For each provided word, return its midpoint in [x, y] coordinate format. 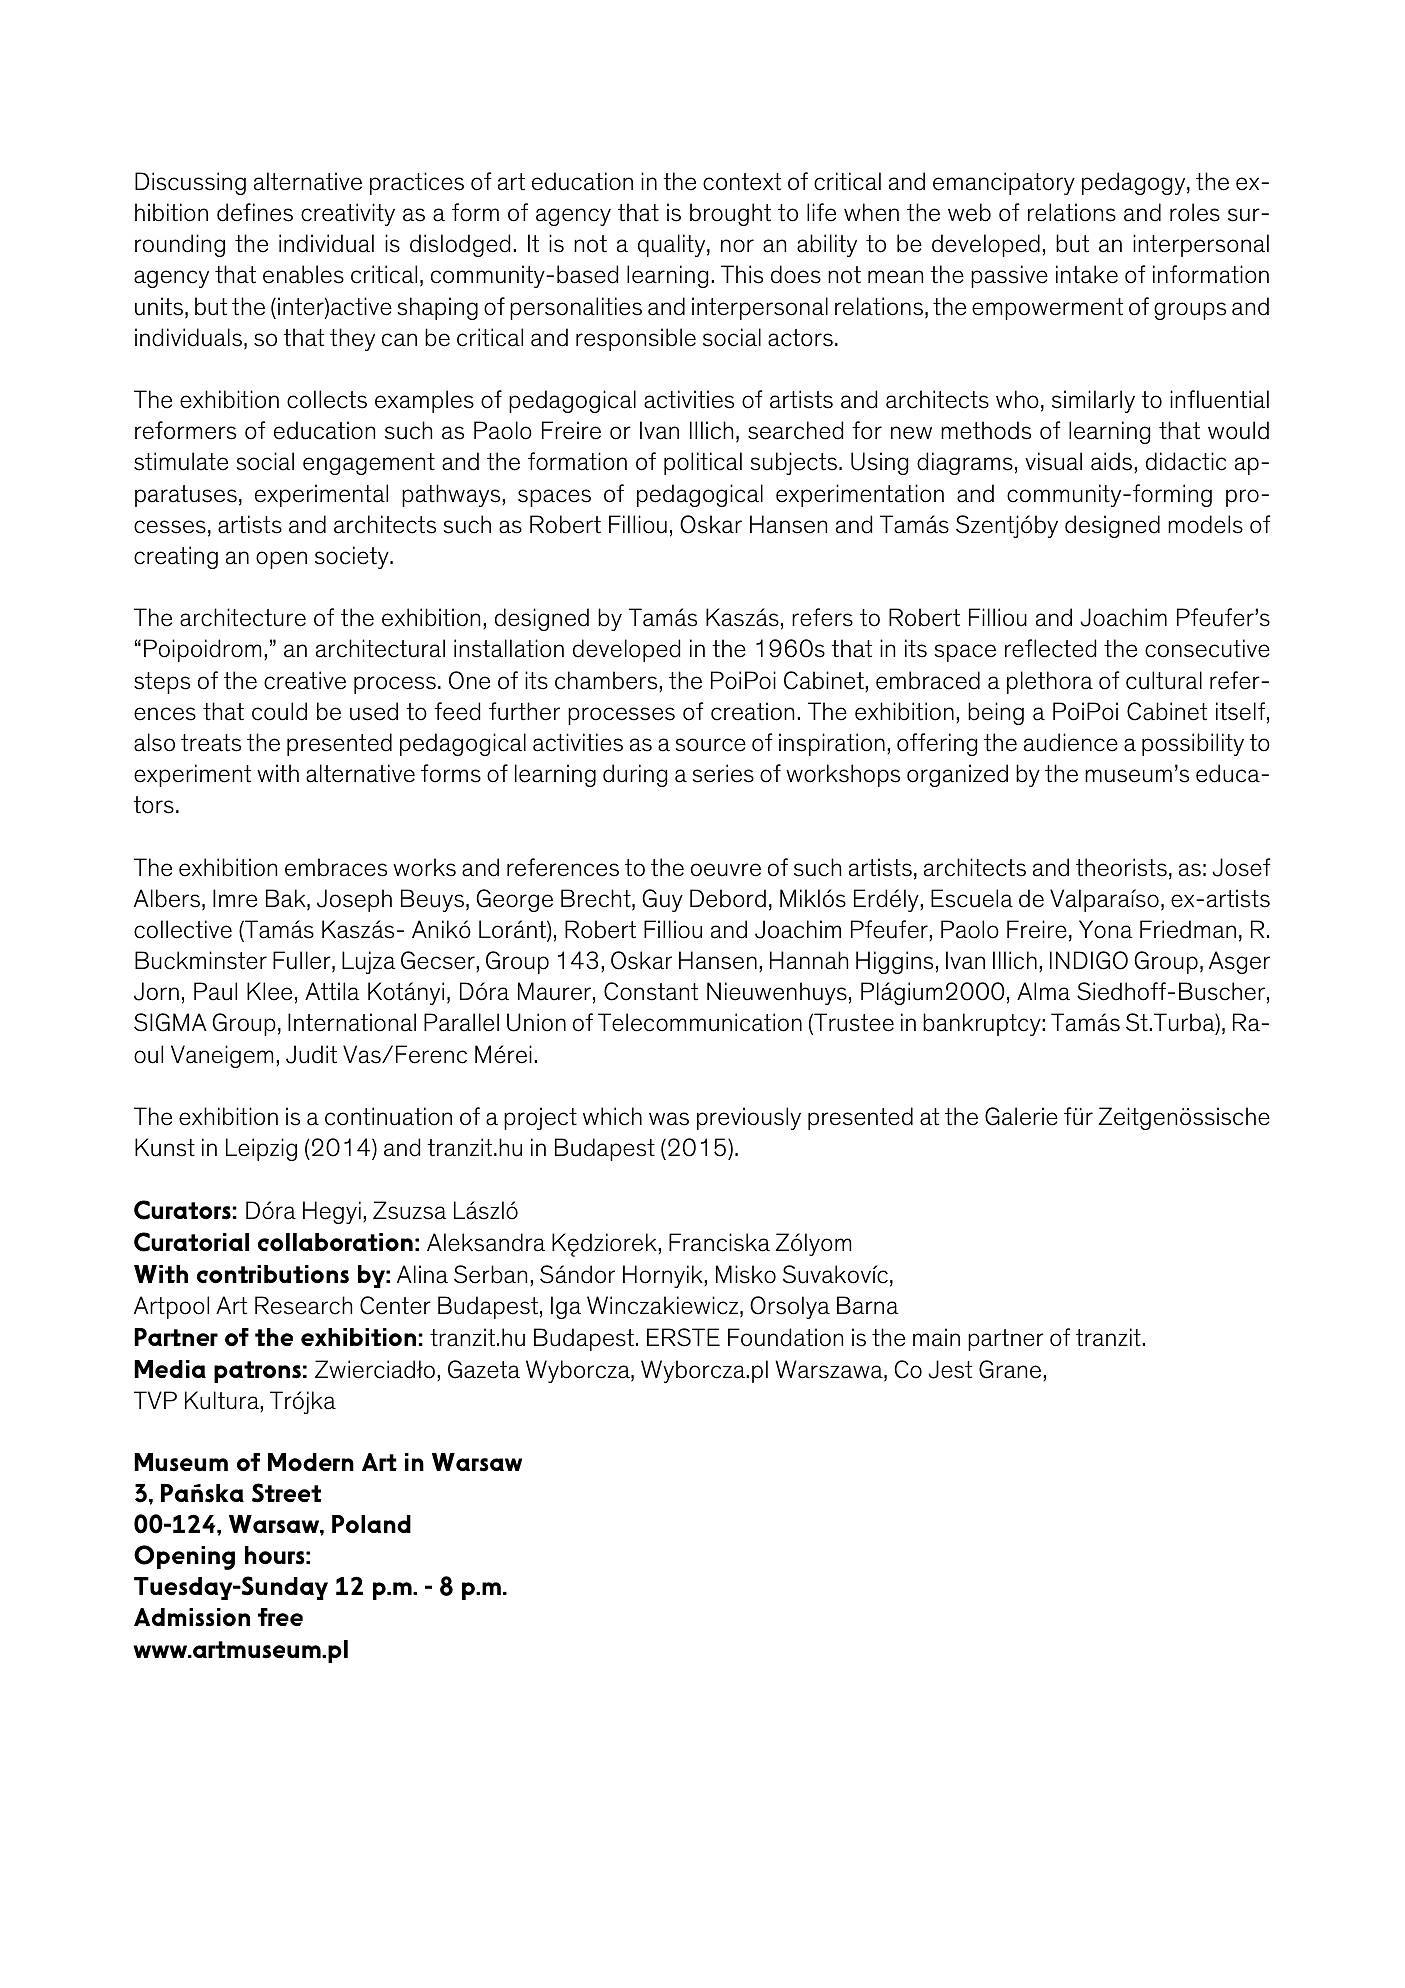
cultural [1164, 680]
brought [730, 214]
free [280, 1617]
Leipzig [261, 1149]
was [669, 1119]
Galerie [1021, 1116]
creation [752, 711]
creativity [348, 214]
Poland [371, 1524]
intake [1087, 274]
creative [305, 680]
